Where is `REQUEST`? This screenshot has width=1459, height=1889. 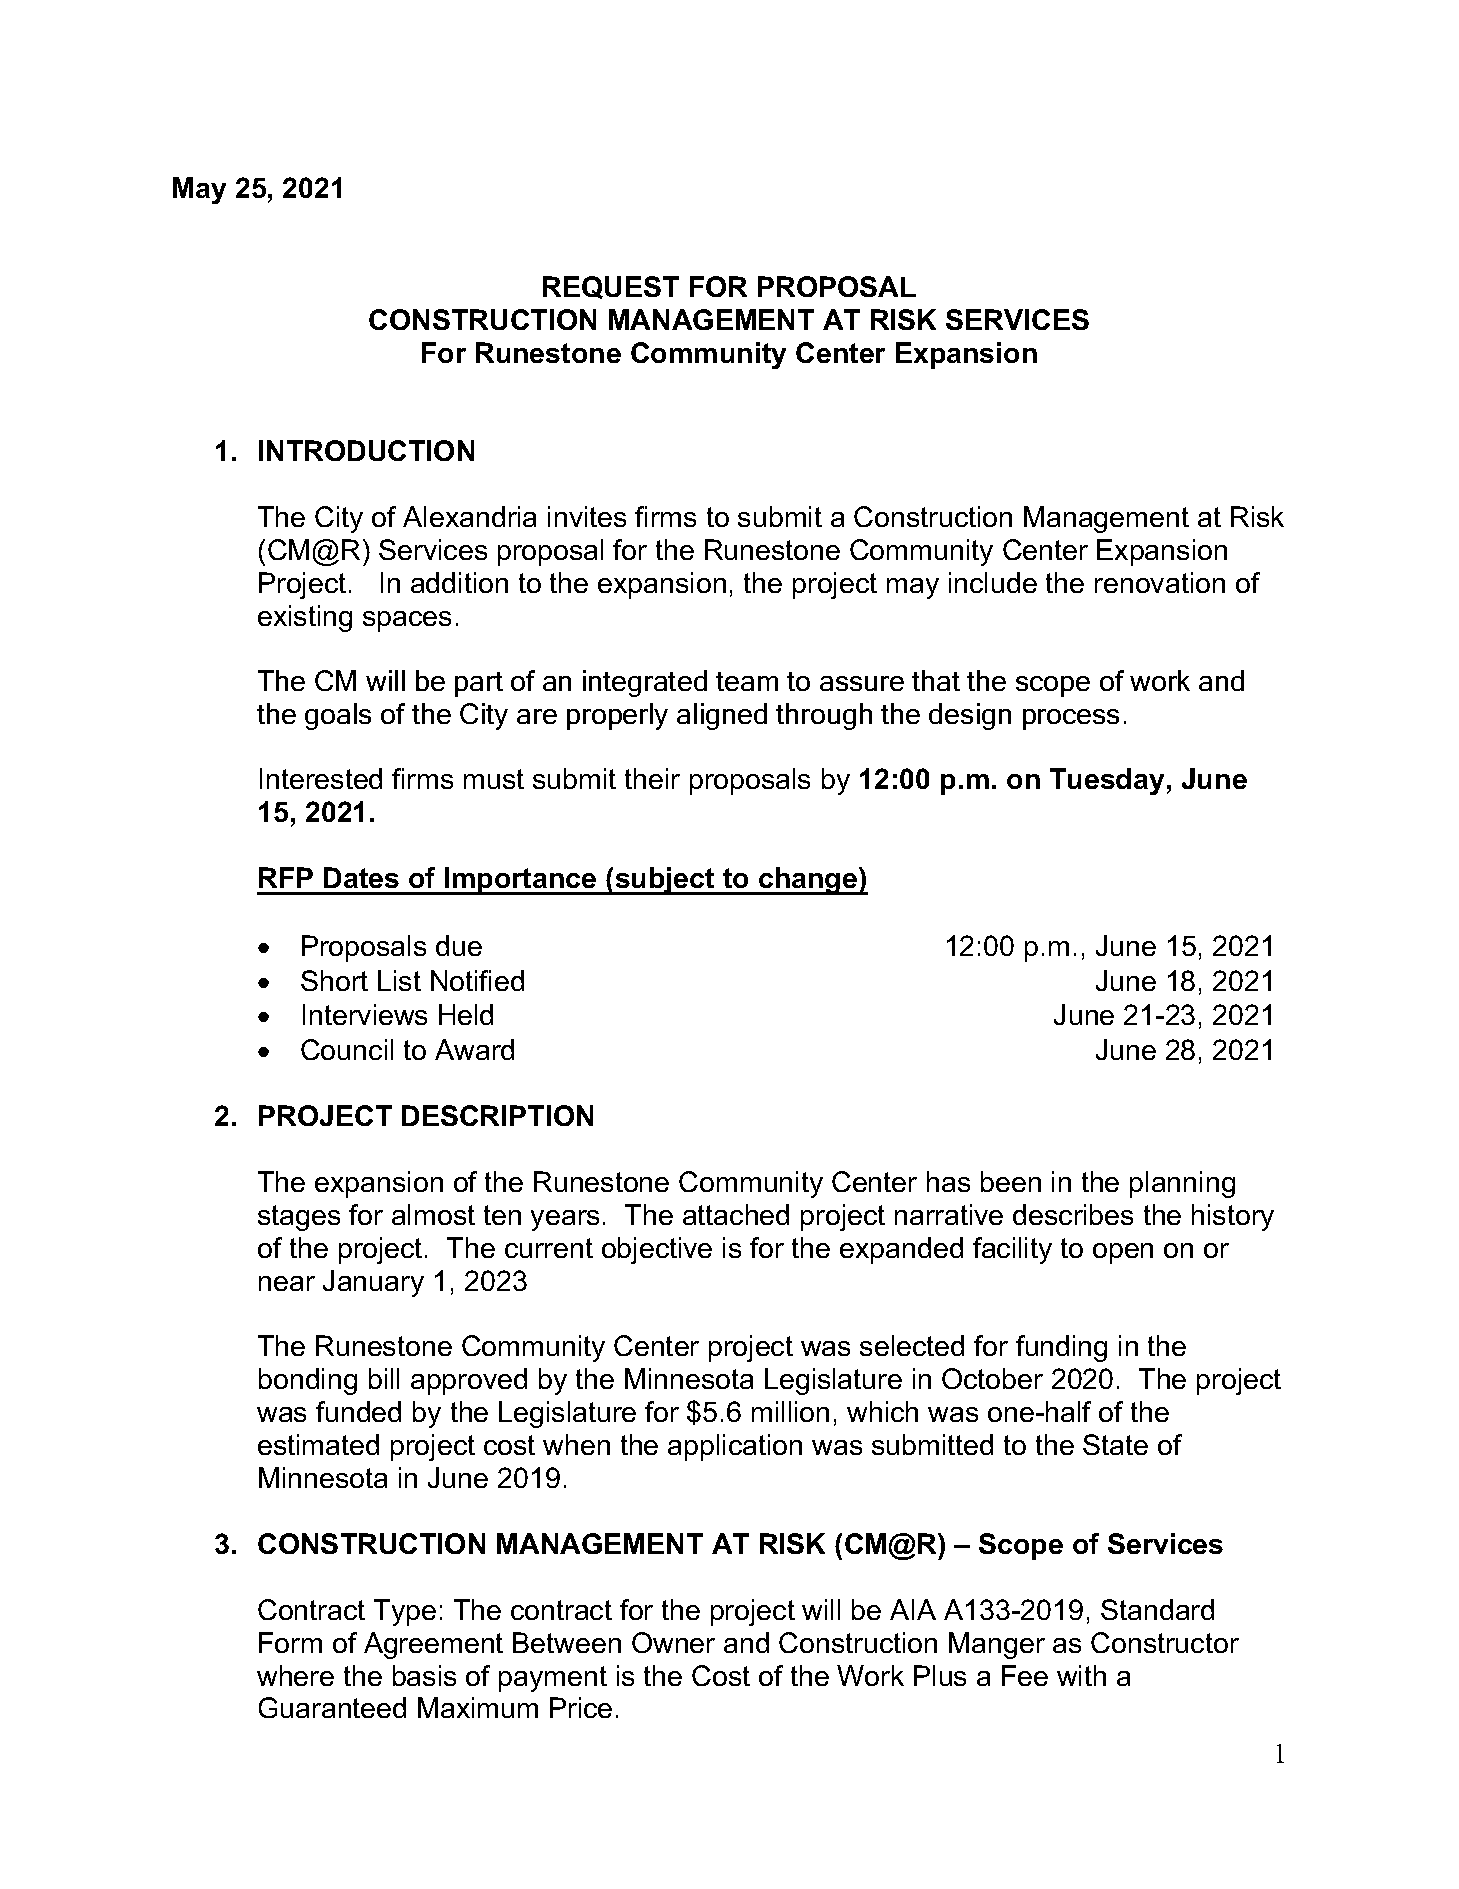 REQUEST is located at coordinates (611, 287).
